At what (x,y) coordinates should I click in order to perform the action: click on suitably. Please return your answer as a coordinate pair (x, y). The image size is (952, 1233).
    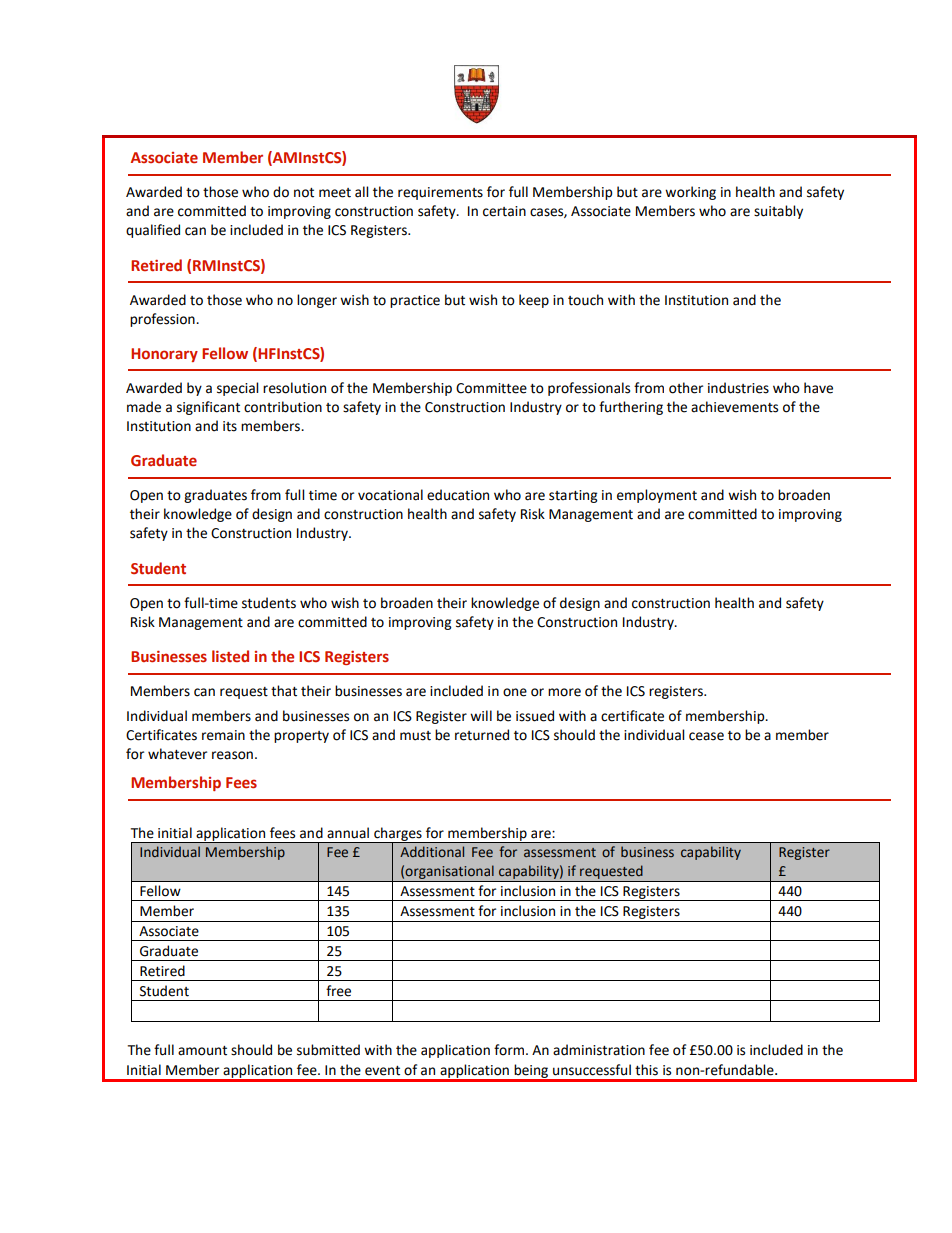
    Looking at the image, I should click on (778, 212).
